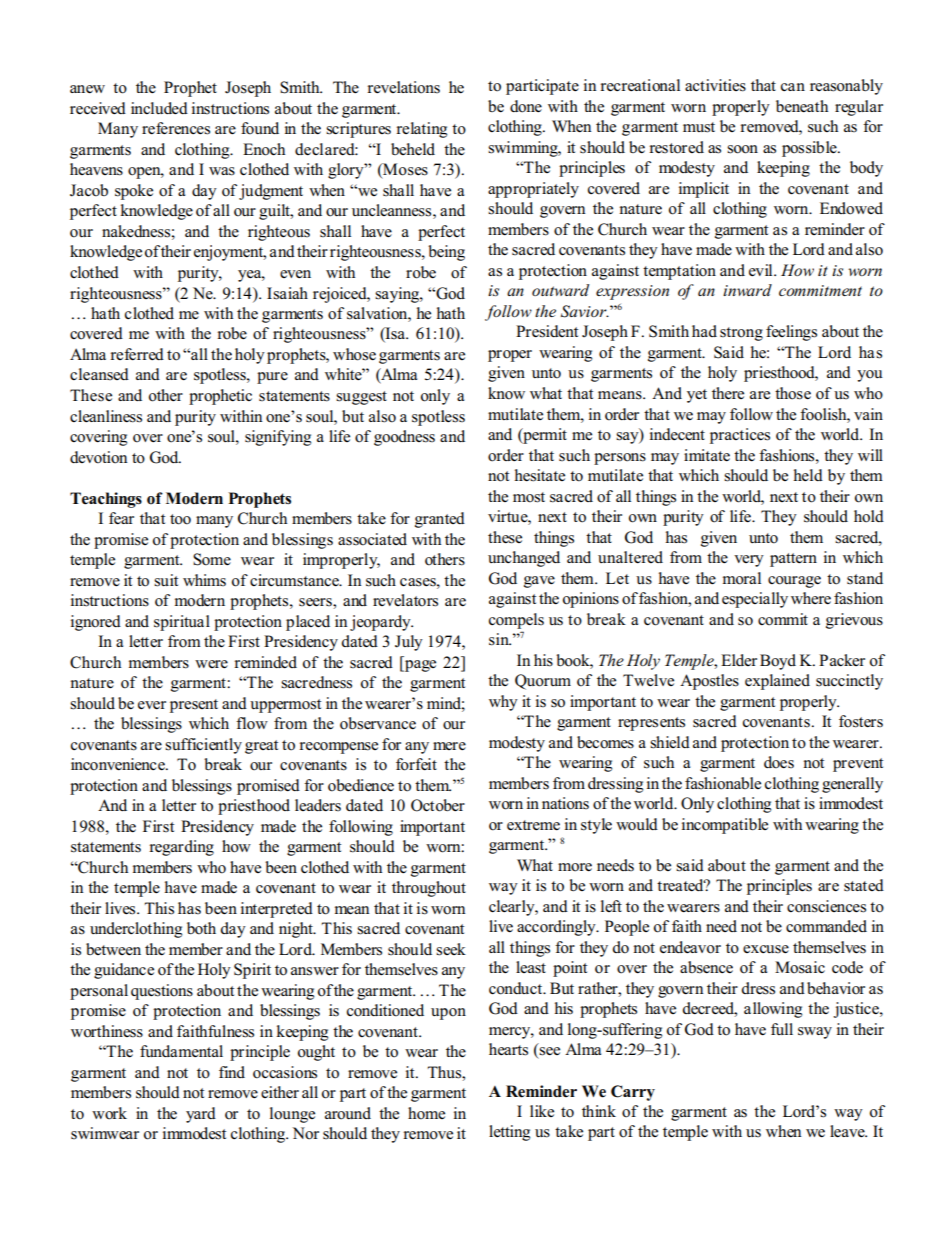 This document has width=952, height=1233. Describe the element at coordinates (426, 1113) in the document. I see `home` at that location.
